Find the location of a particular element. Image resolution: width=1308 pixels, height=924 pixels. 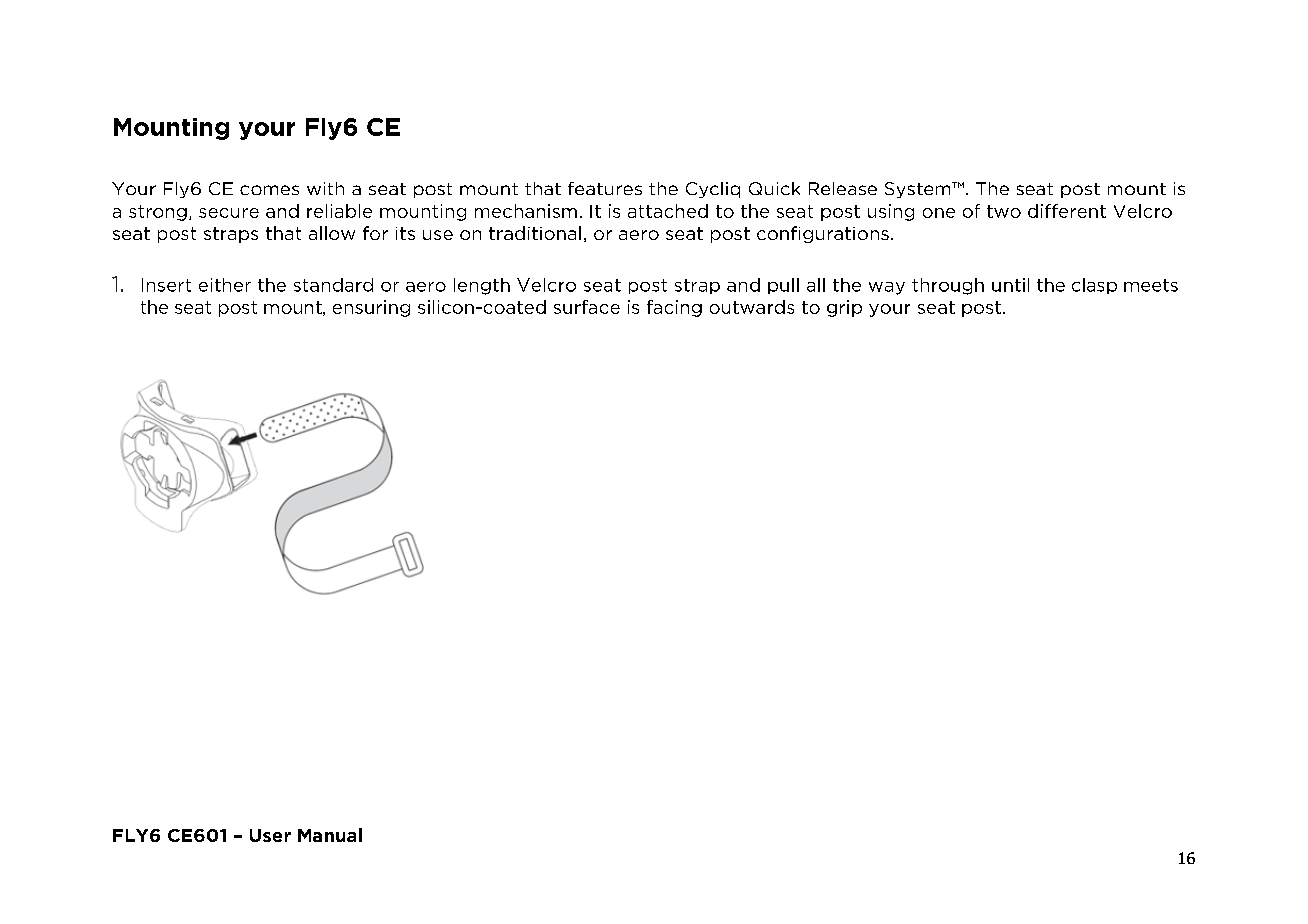

facing is located at coordinates (674, 308).
